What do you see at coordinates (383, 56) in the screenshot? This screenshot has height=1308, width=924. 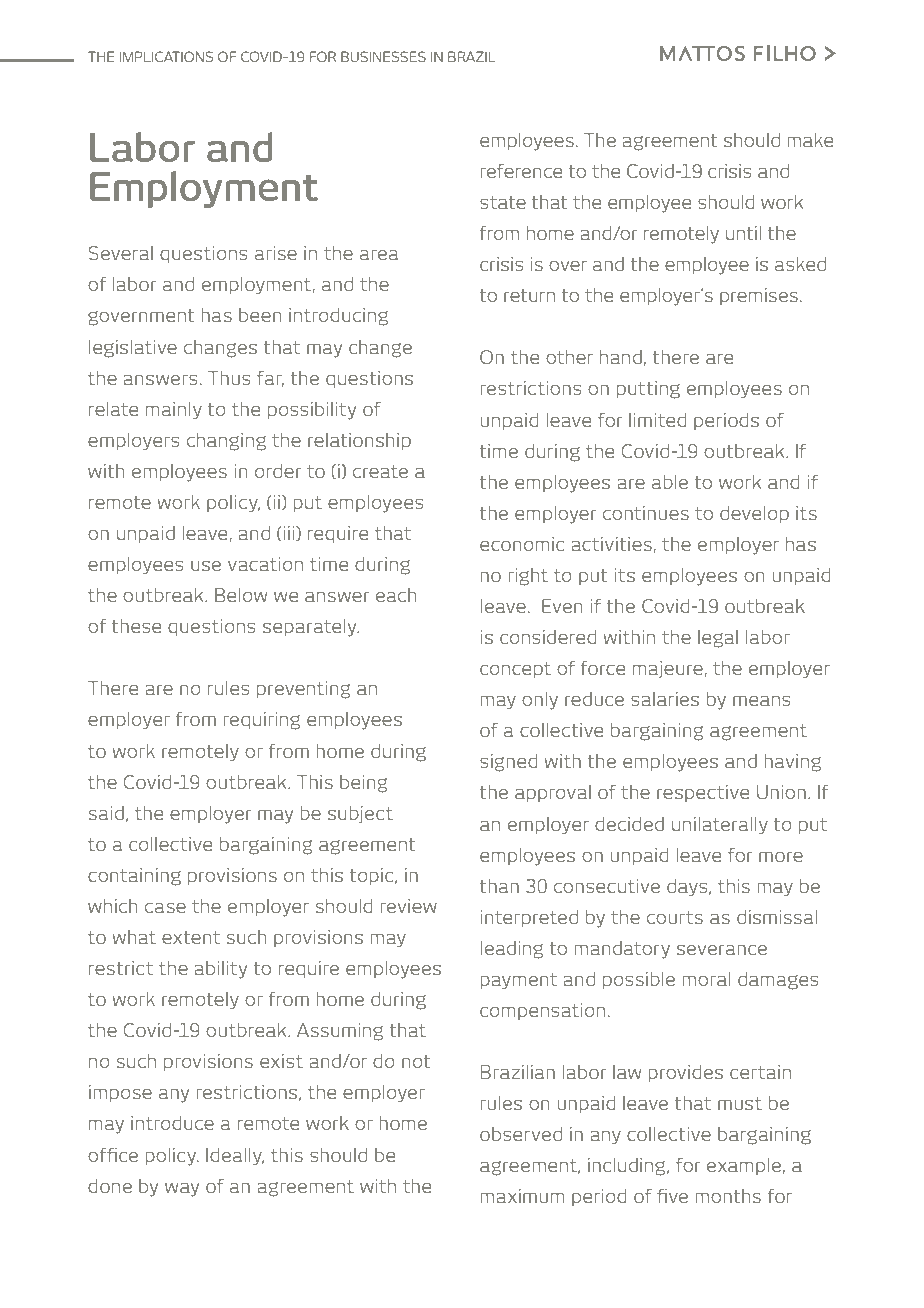 I see `BUSINESSES` at bounding box center [383, 56].
